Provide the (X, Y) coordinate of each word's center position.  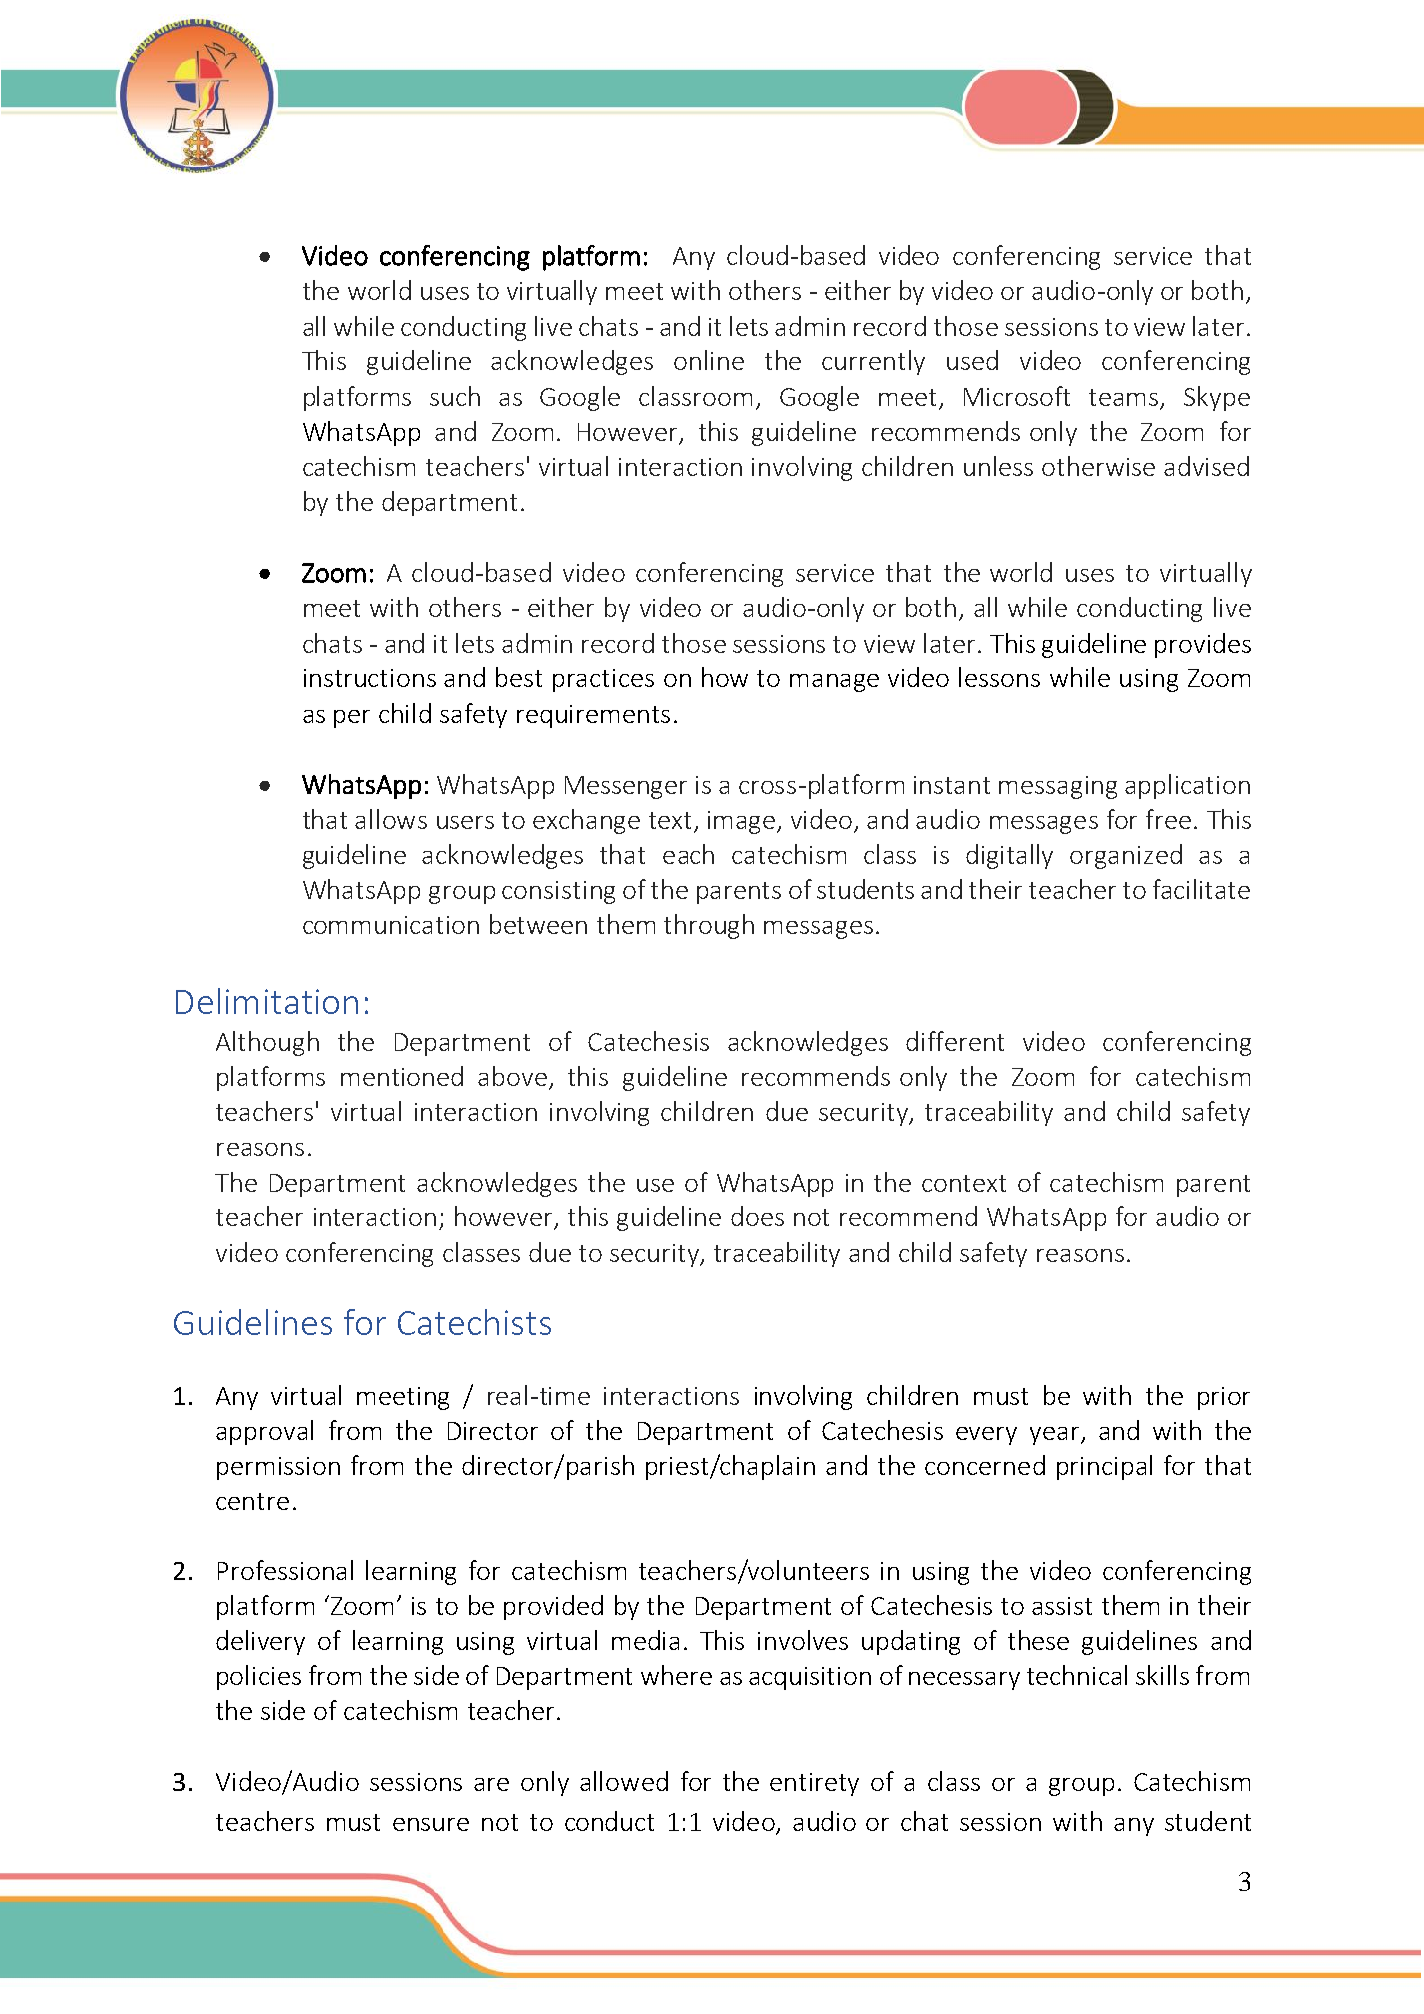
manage (834, 683)
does (757, 1216)
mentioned (402, 1076)
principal (1104, 1467)
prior (1224, 1398)
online (709, 360)
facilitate (1201, 889)
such (455, 396)
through (709, 926)
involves (803, 1640)
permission (278, 1468)
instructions (370, 678)
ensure (431, 1824)
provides (1203, 645)
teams (1123, 397)
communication (391, 925)
